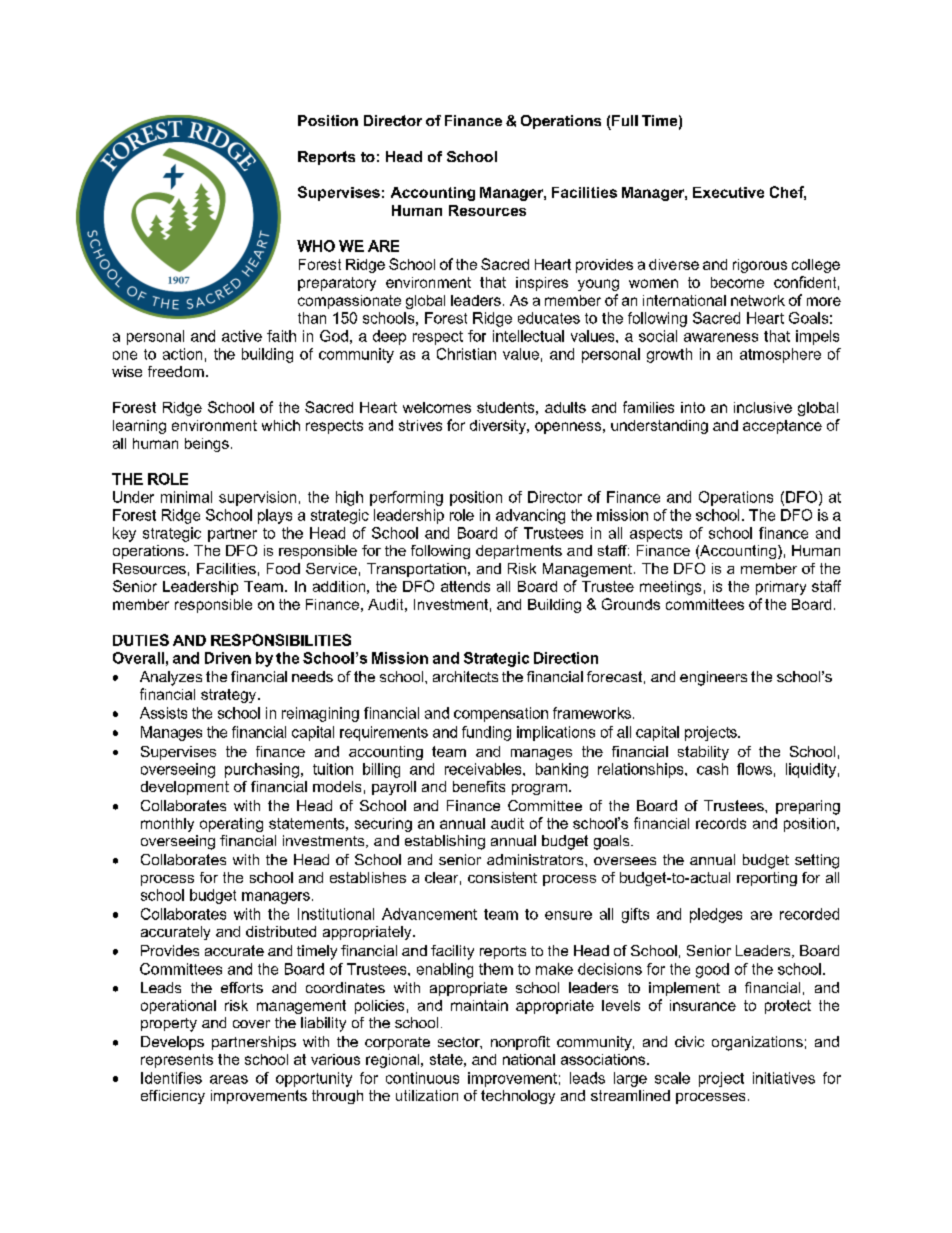  Describe the element at coordinates (316, 246) in the screenshot. I see `WHO` at that location.
